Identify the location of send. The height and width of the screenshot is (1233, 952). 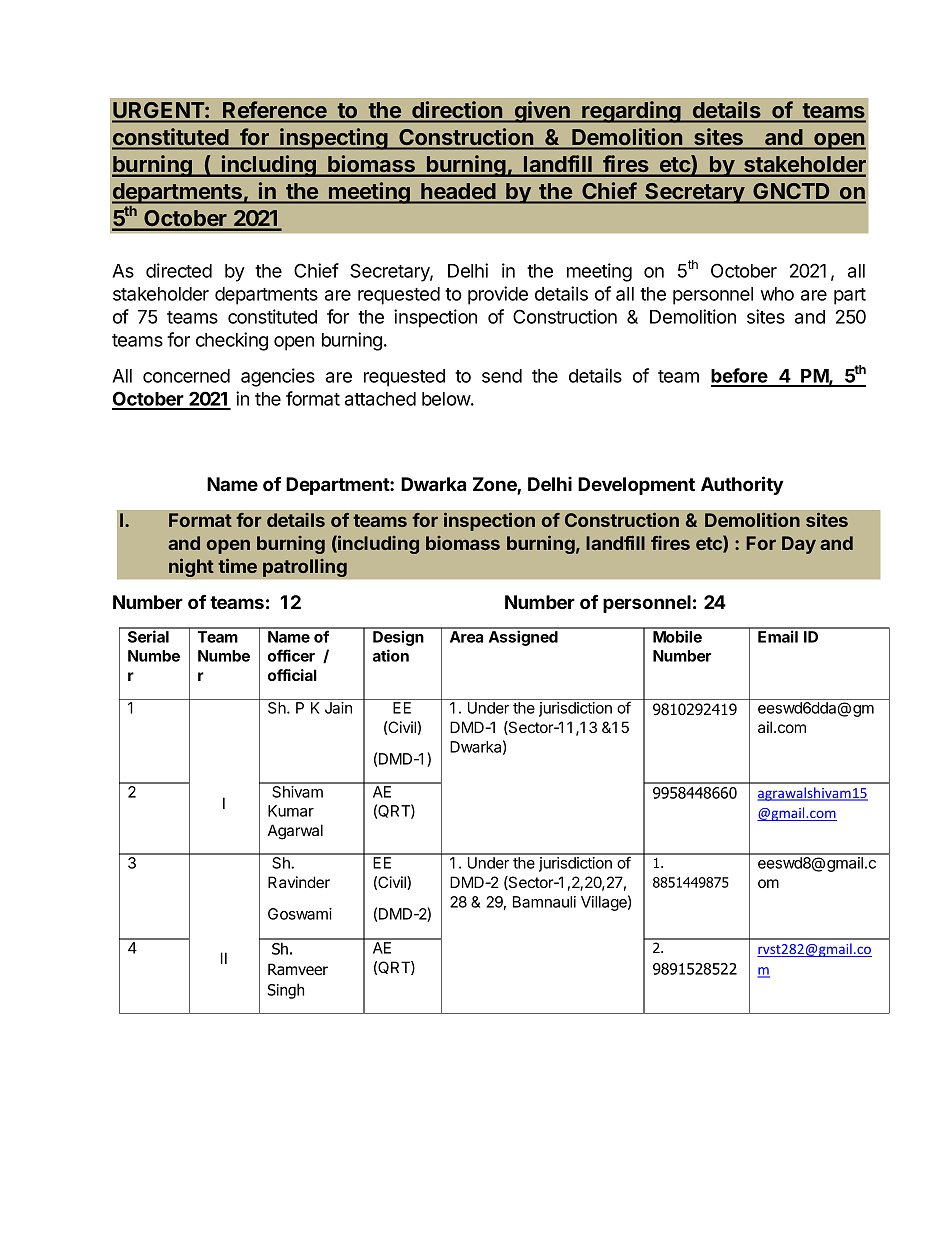
(502, 376).
